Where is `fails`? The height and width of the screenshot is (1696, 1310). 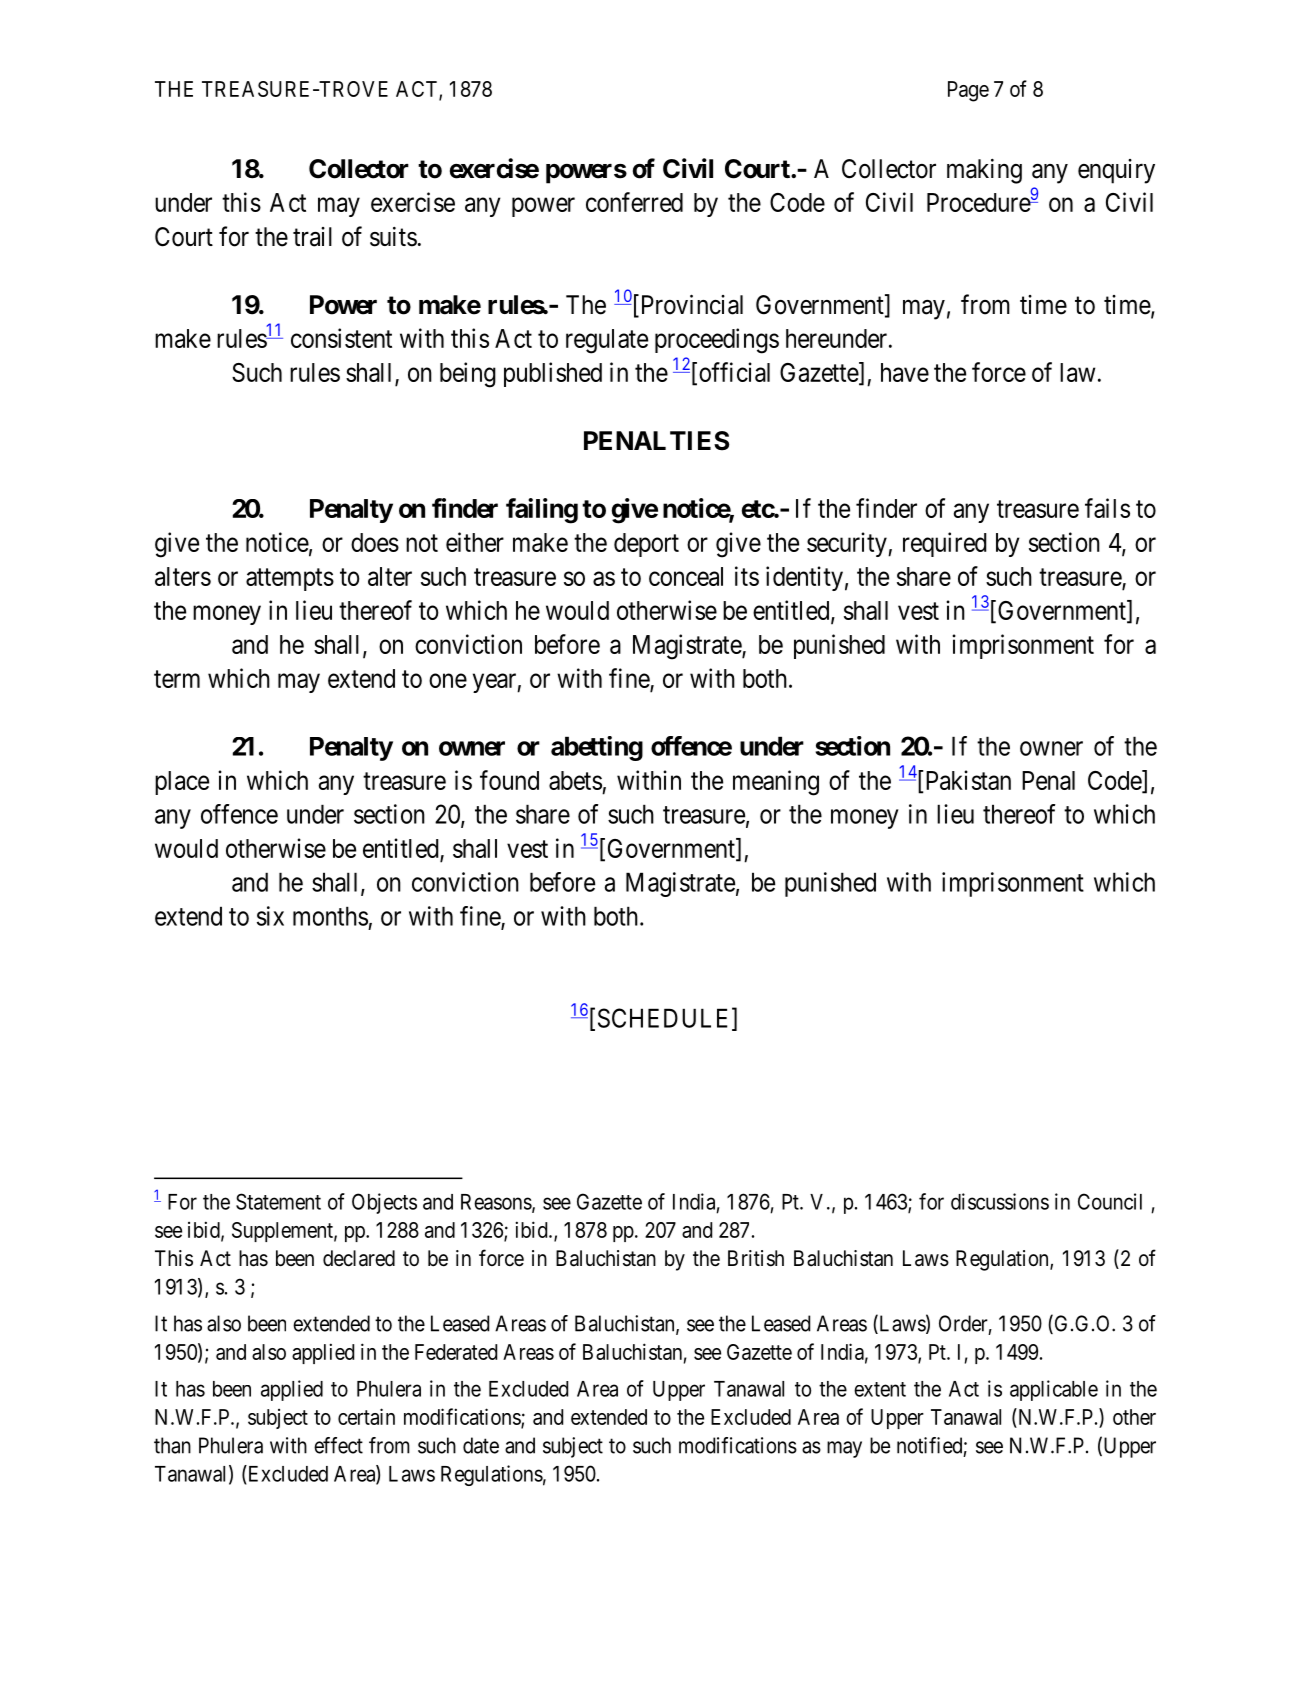 fails is located at coordinates (1107, 508).
